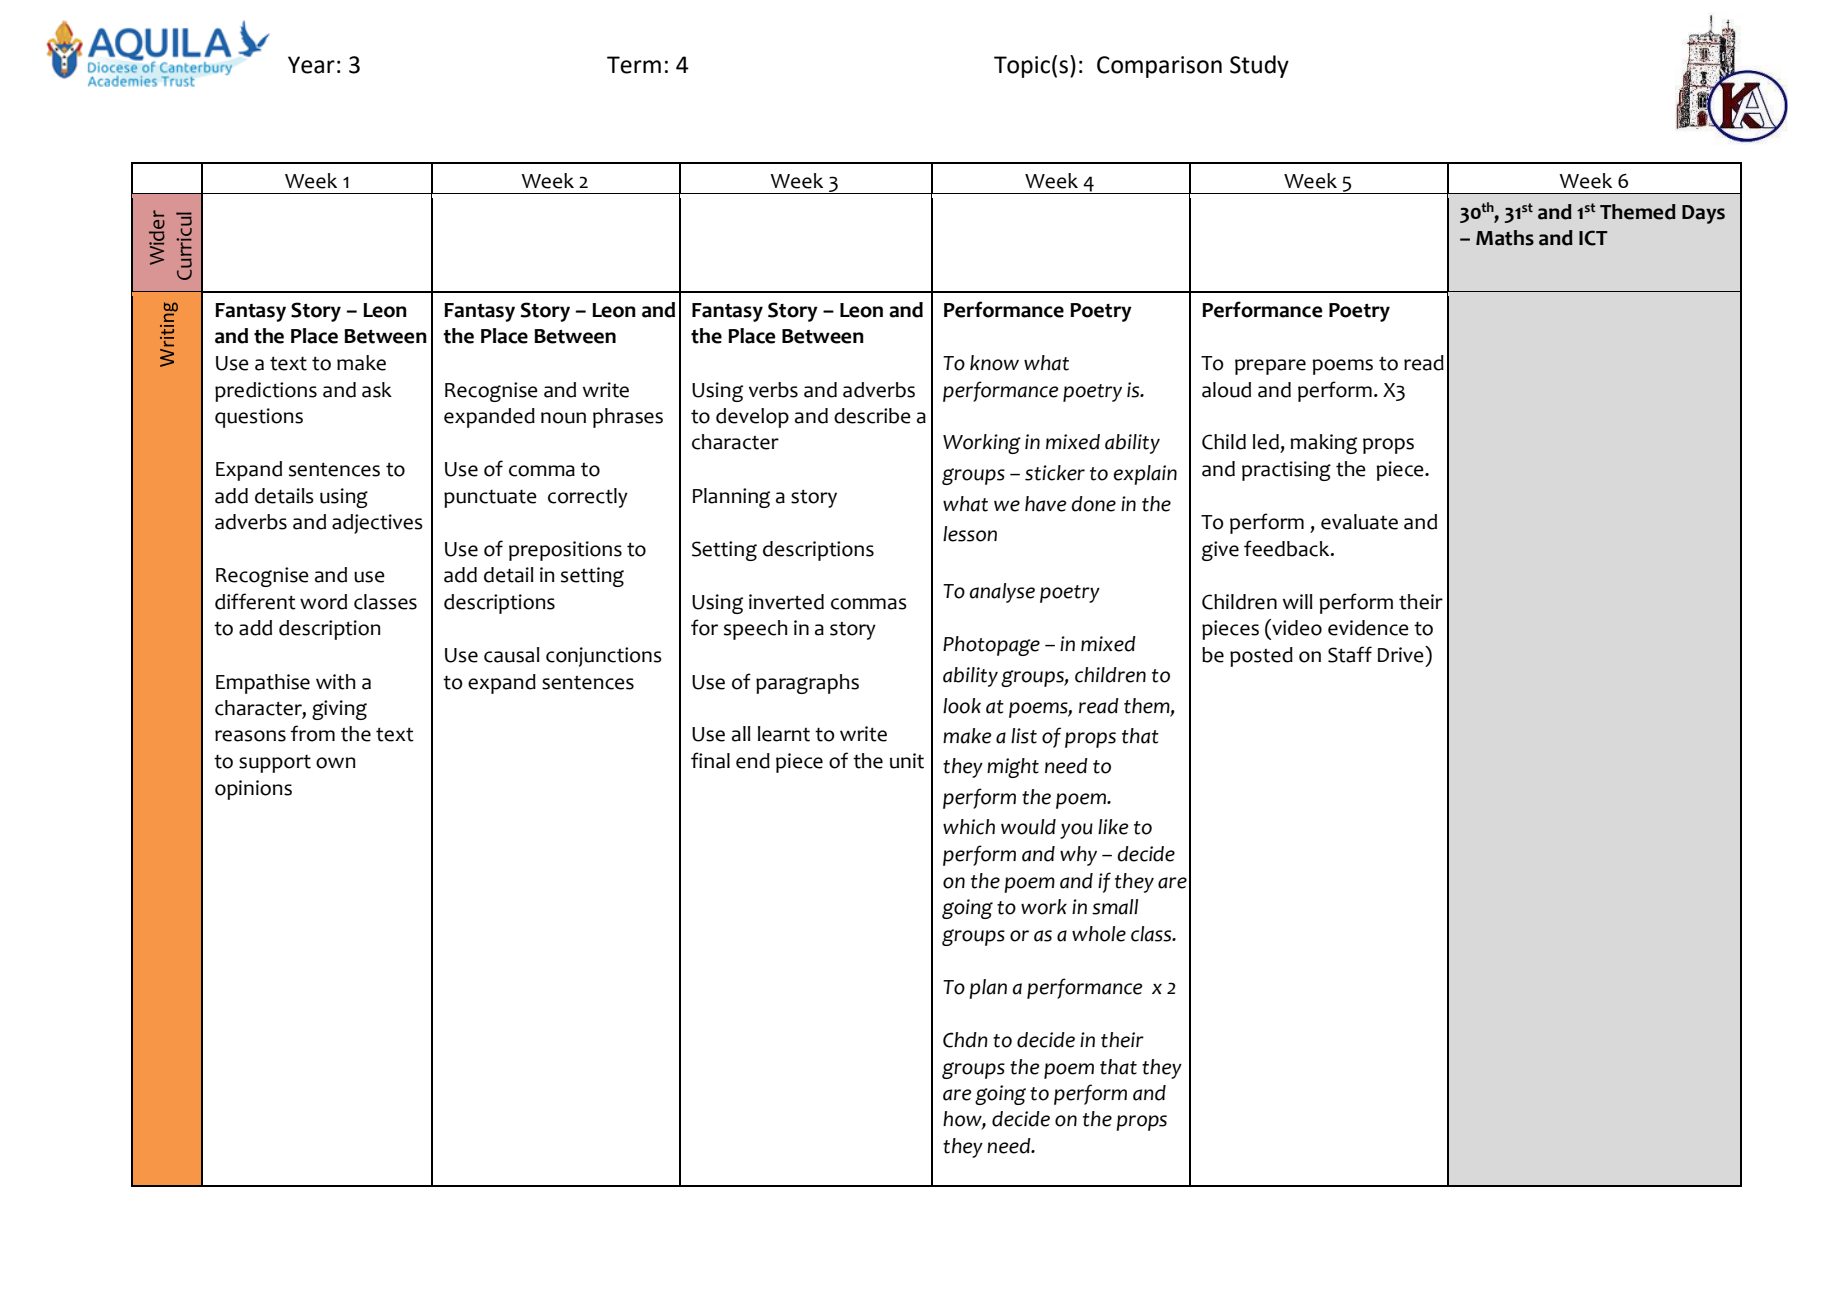  I want to click on opinions, so click(253, 790).
